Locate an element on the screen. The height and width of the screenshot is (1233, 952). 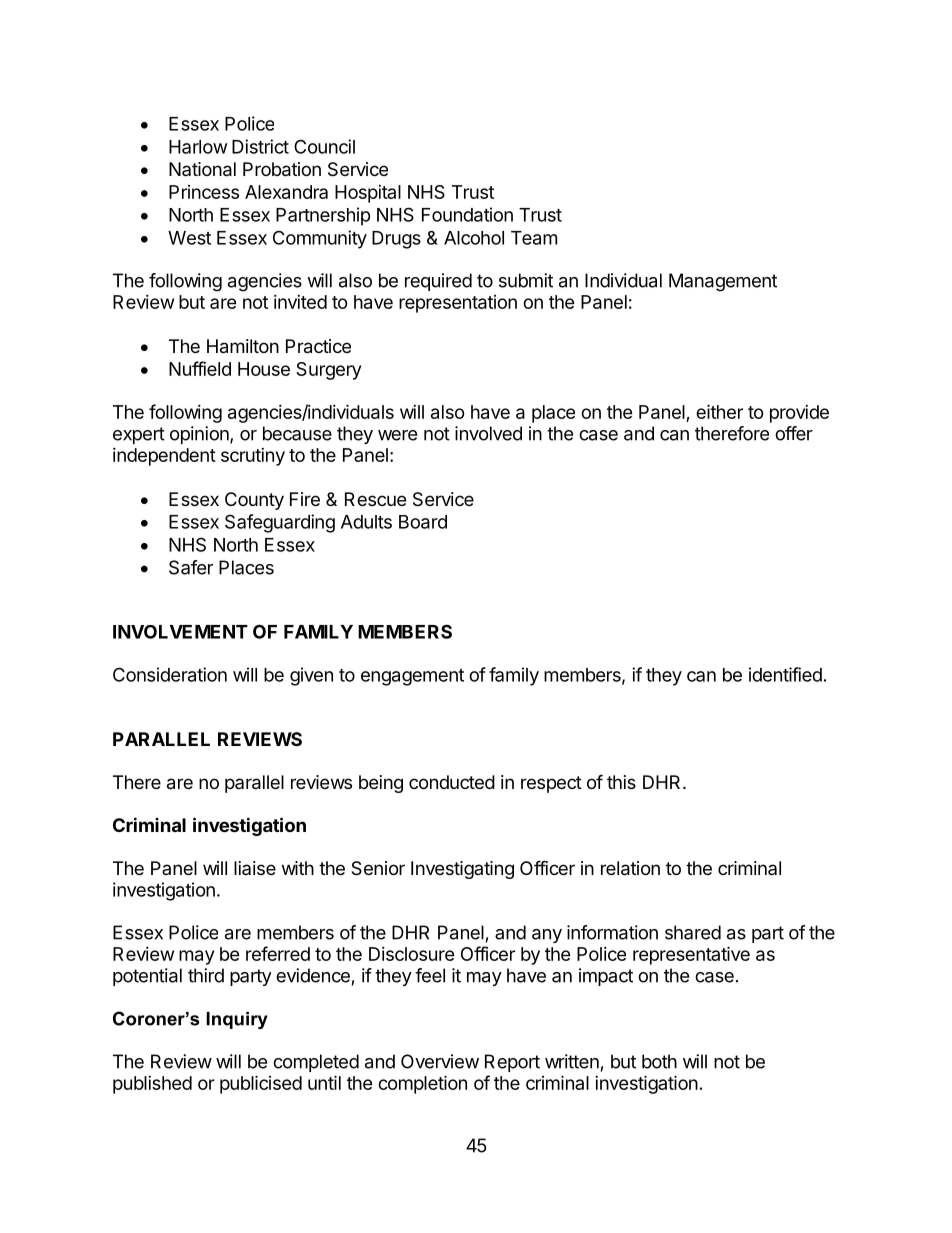
engagement is located at coordinates (412, 677).
